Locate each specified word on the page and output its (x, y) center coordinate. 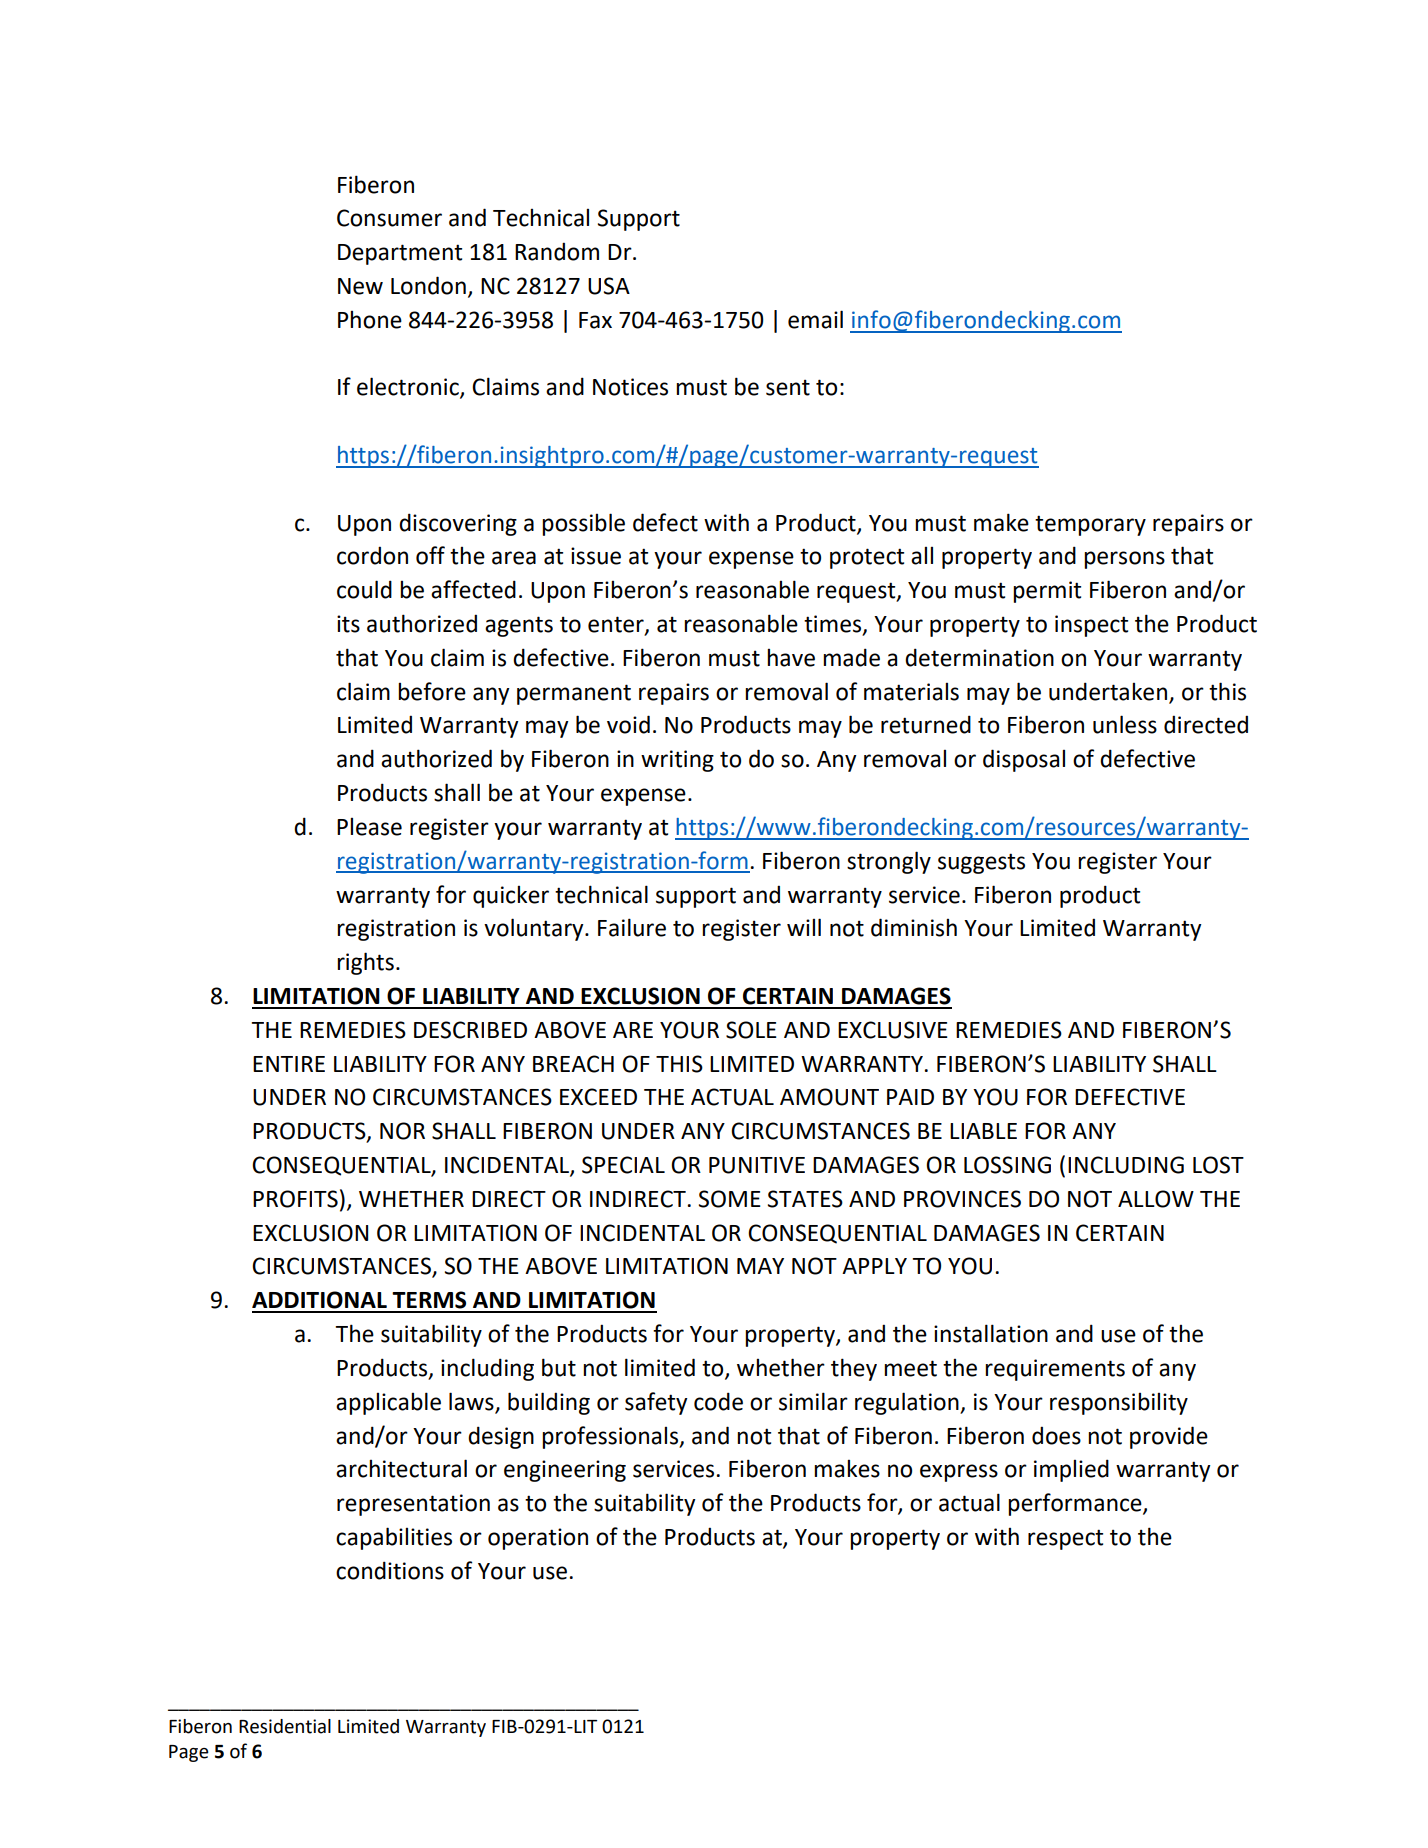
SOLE (751, 1030)
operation (538, 1539)
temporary (1090, 525)
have (791, 658)
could (364, 589)
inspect (1091, 626)
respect (1065, 1539)
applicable (388, 1403)
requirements (1055, 1370)
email (815, 319)
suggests (981, 863)
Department (400, 254)
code (718, 1401)
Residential (285, 1726)
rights (365, 963)
